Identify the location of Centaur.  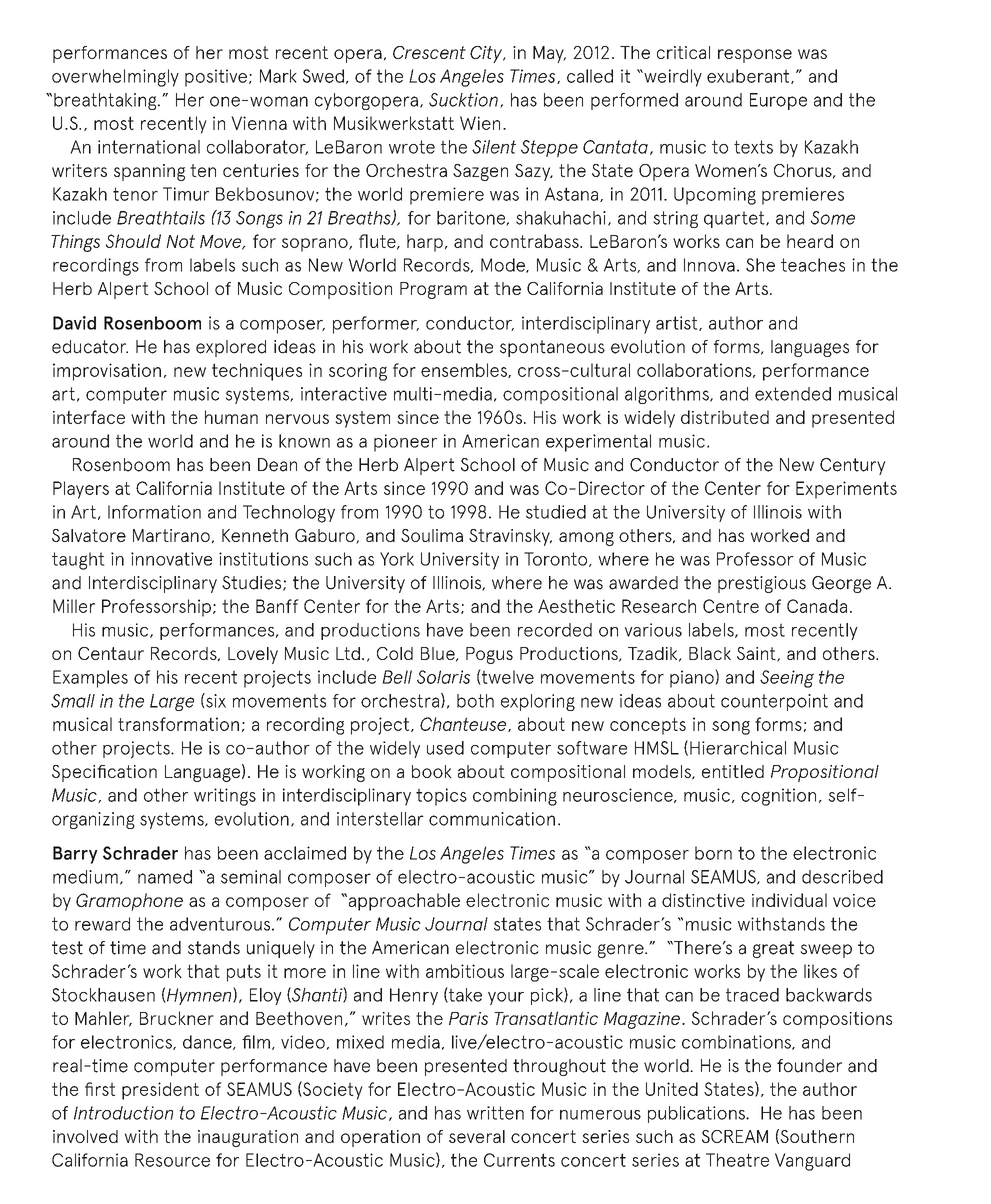
(111, 653).
